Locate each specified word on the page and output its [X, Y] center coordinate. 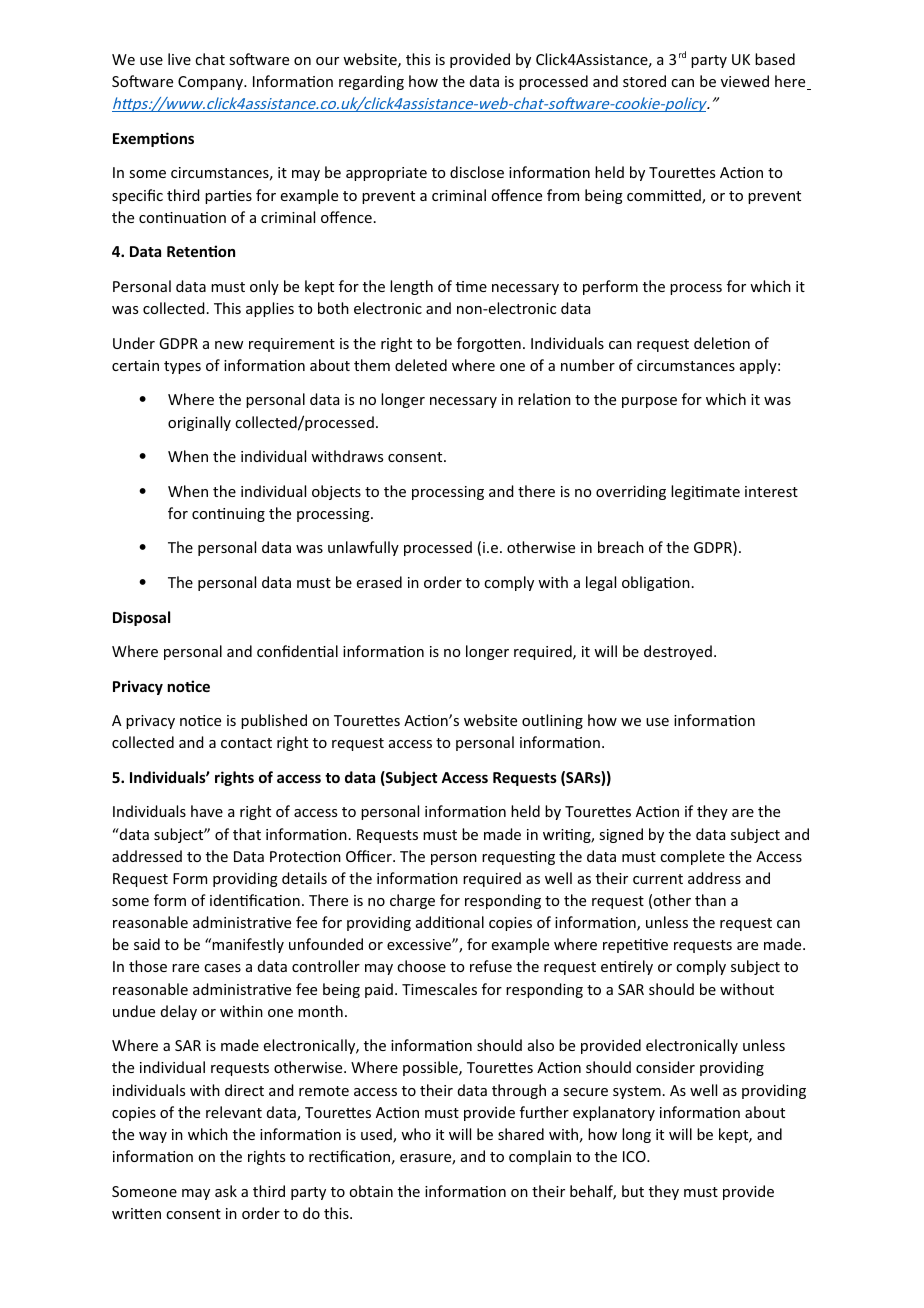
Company [212, 83]
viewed [745, 81]
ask [226, 1191]
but [633, 1191]
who [416, 1134]
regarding [371, 82]
